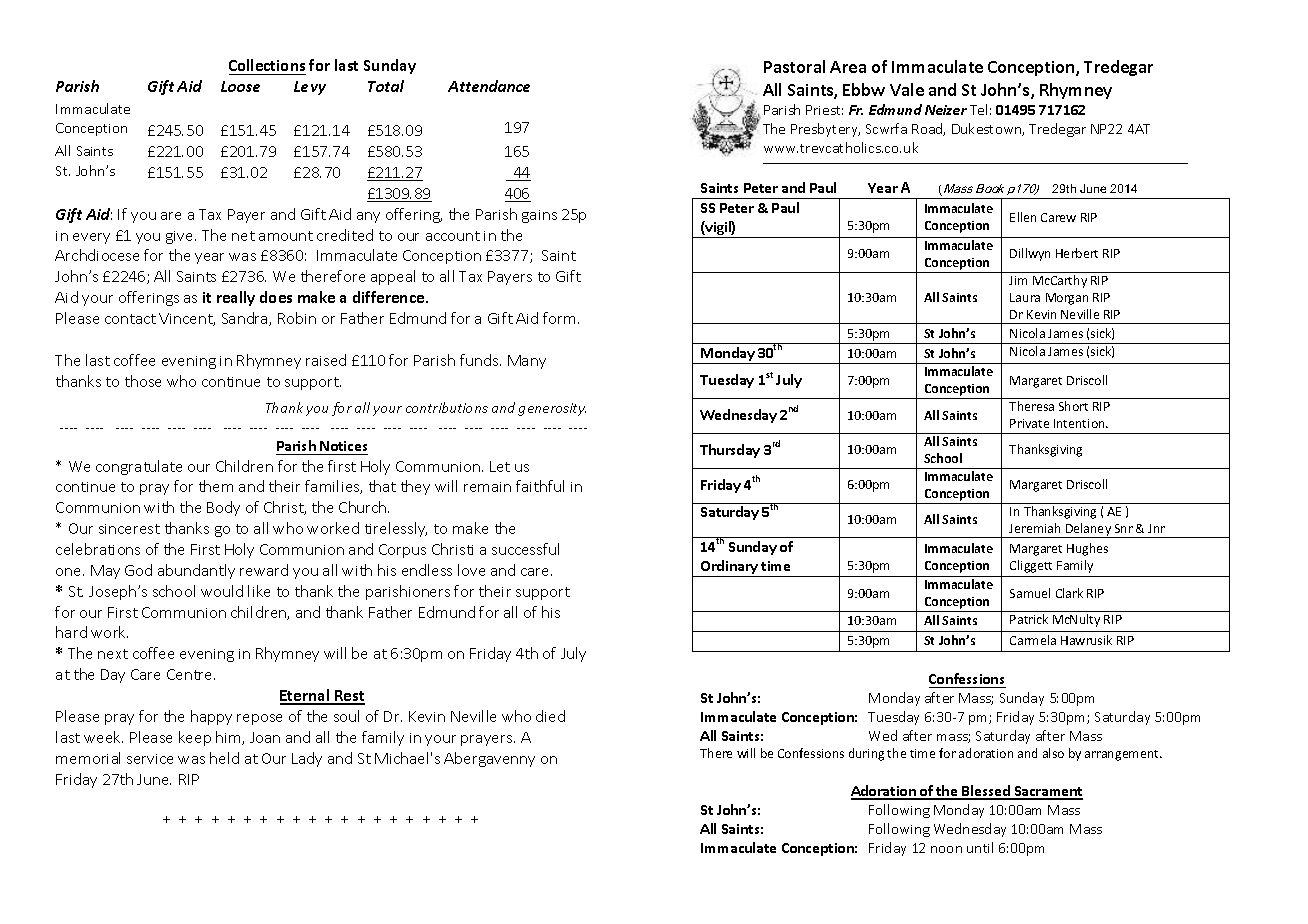 The height and width of the image is (924, 1308). What do you see at coordinates (1023, 217) in the image?
I see `Ellen` at bounding box center [1023, 217].
